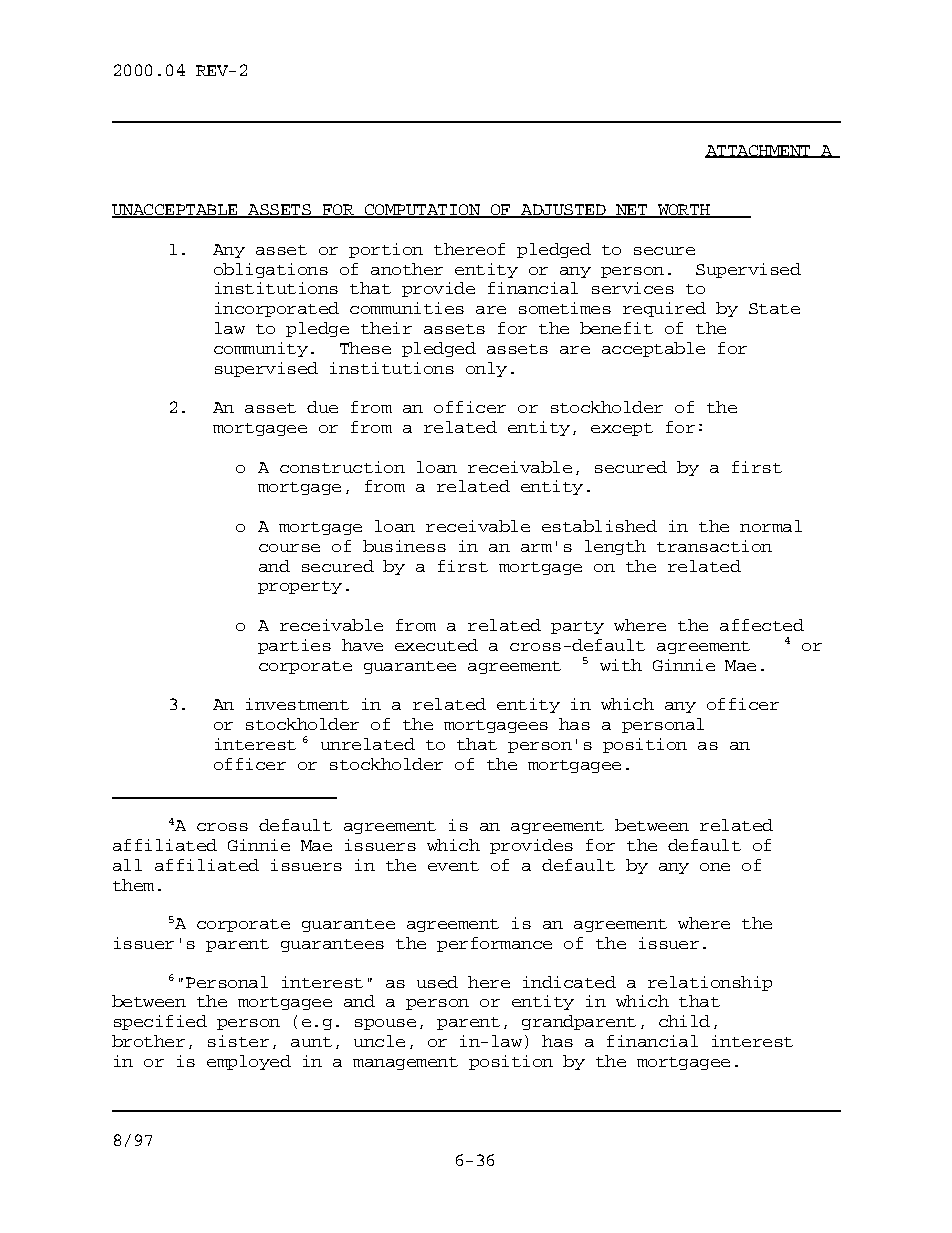 The height and width of the screenshot is (1233, 952). I want to click on except, so click(622, 429).
